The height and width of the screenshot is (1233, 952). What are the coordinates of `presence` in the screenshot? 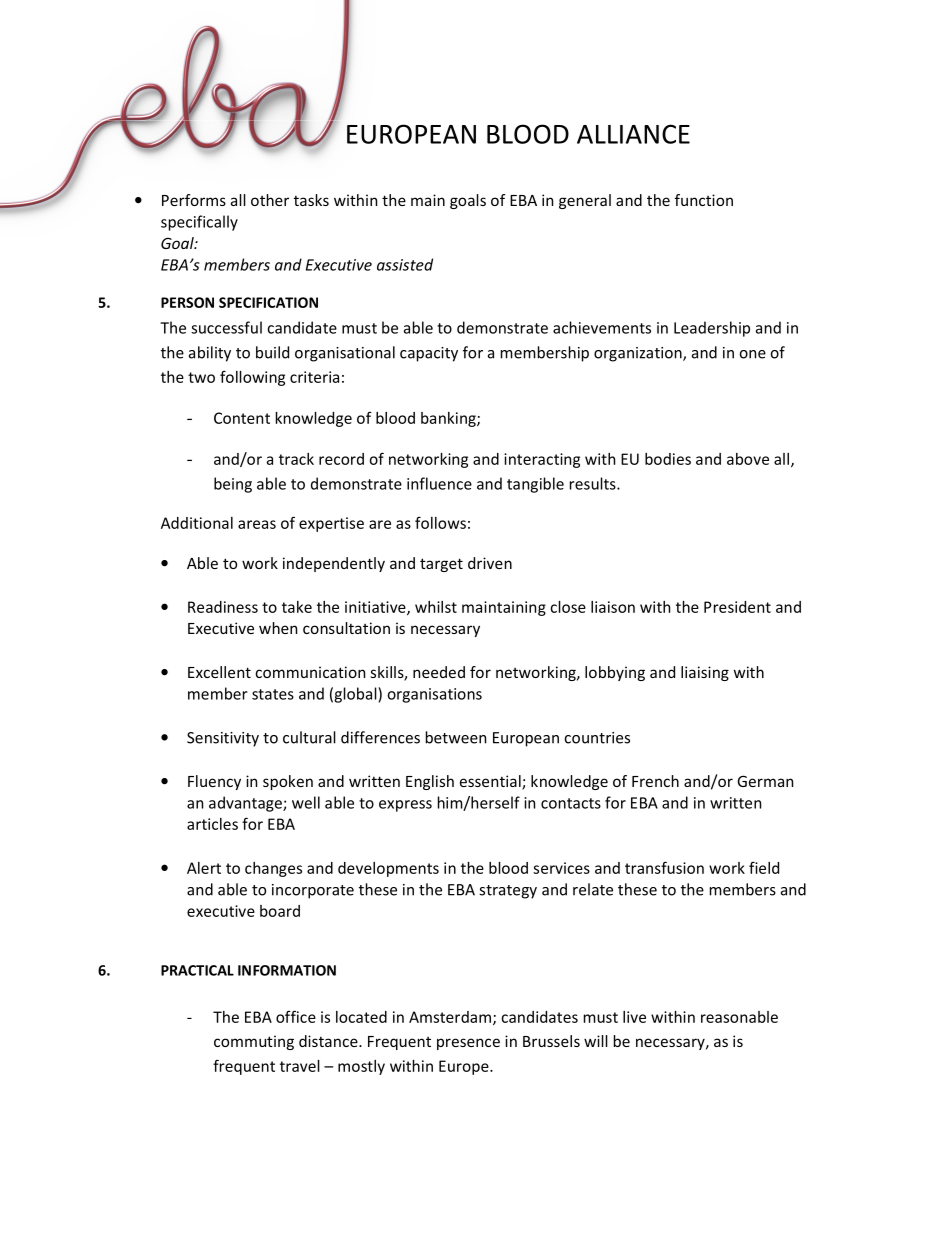 It's located at (468, 1044).
